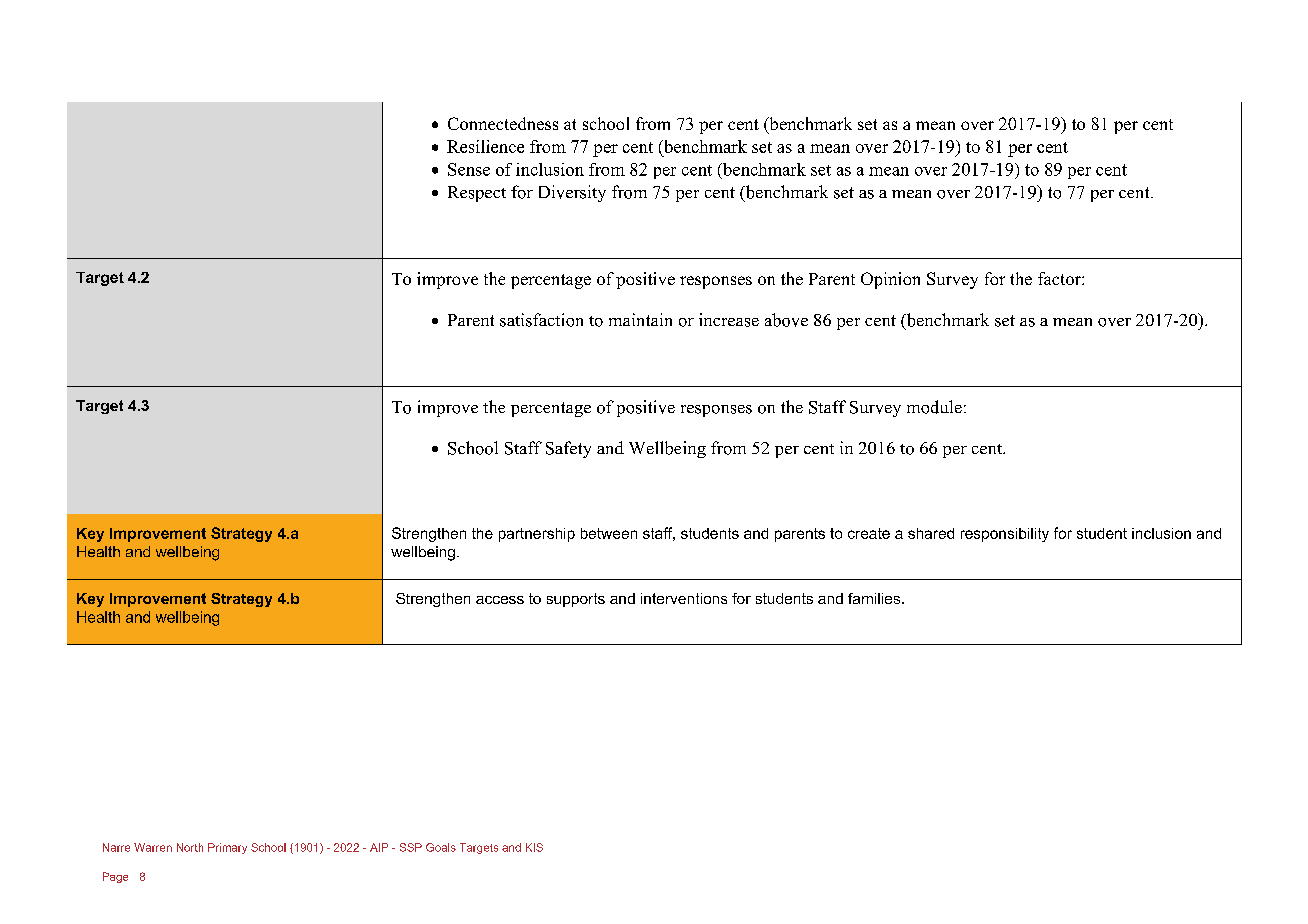 The height and width of the page is (924, 1308). What do you see at coordinates (503, 123) in the page?
I see `Connectedness` at bounding box center [503, 123].
